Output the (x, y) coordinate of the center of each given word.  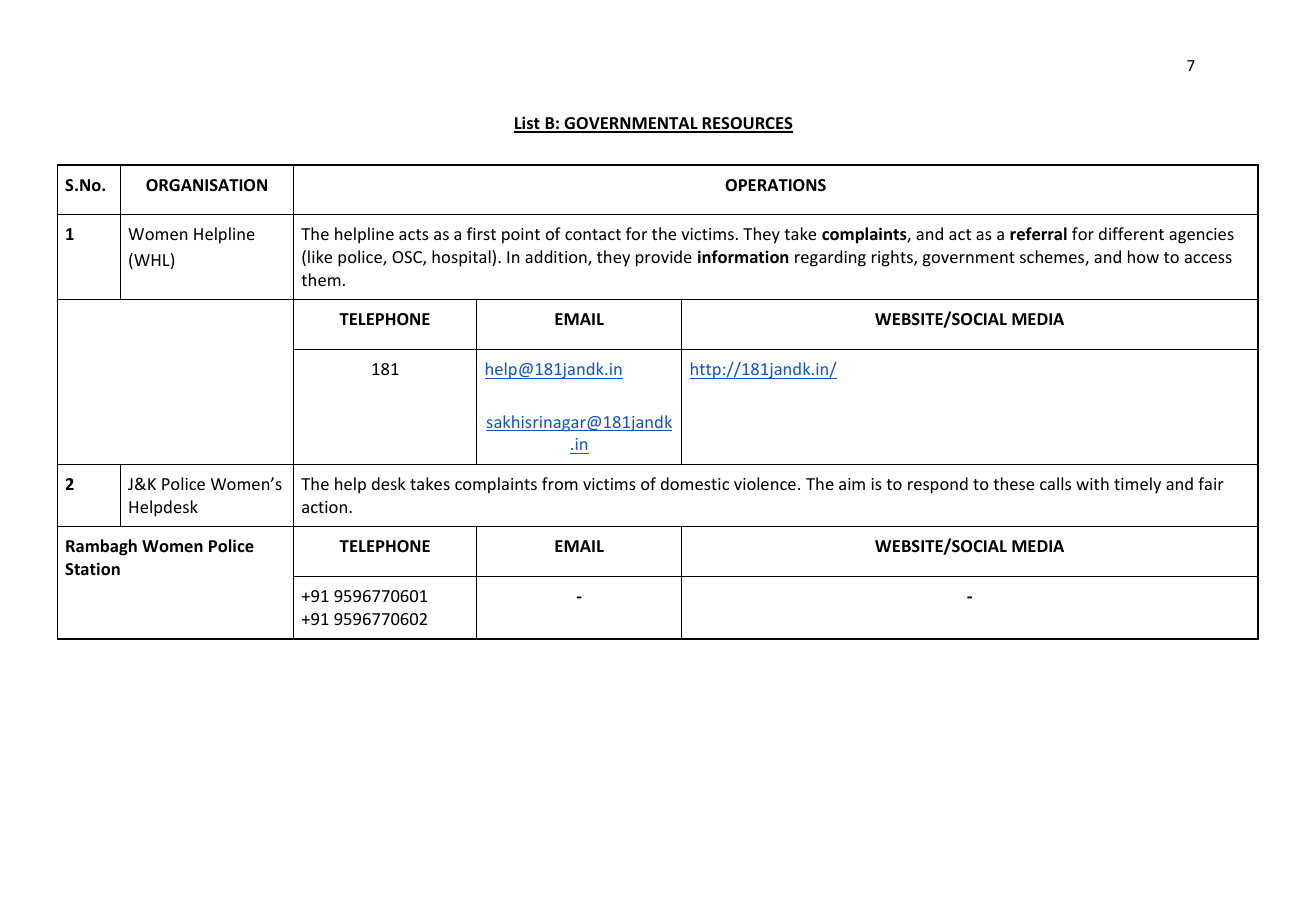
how (1143, 256)
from (560, 483)
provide (664, 258)
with (1092, 483)
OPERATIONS (775, 185)
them (321, 279)
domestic (695, 483)
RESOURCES (747, 124)
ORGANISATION (206, 185)
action (324, 507)
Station (92, 569)
